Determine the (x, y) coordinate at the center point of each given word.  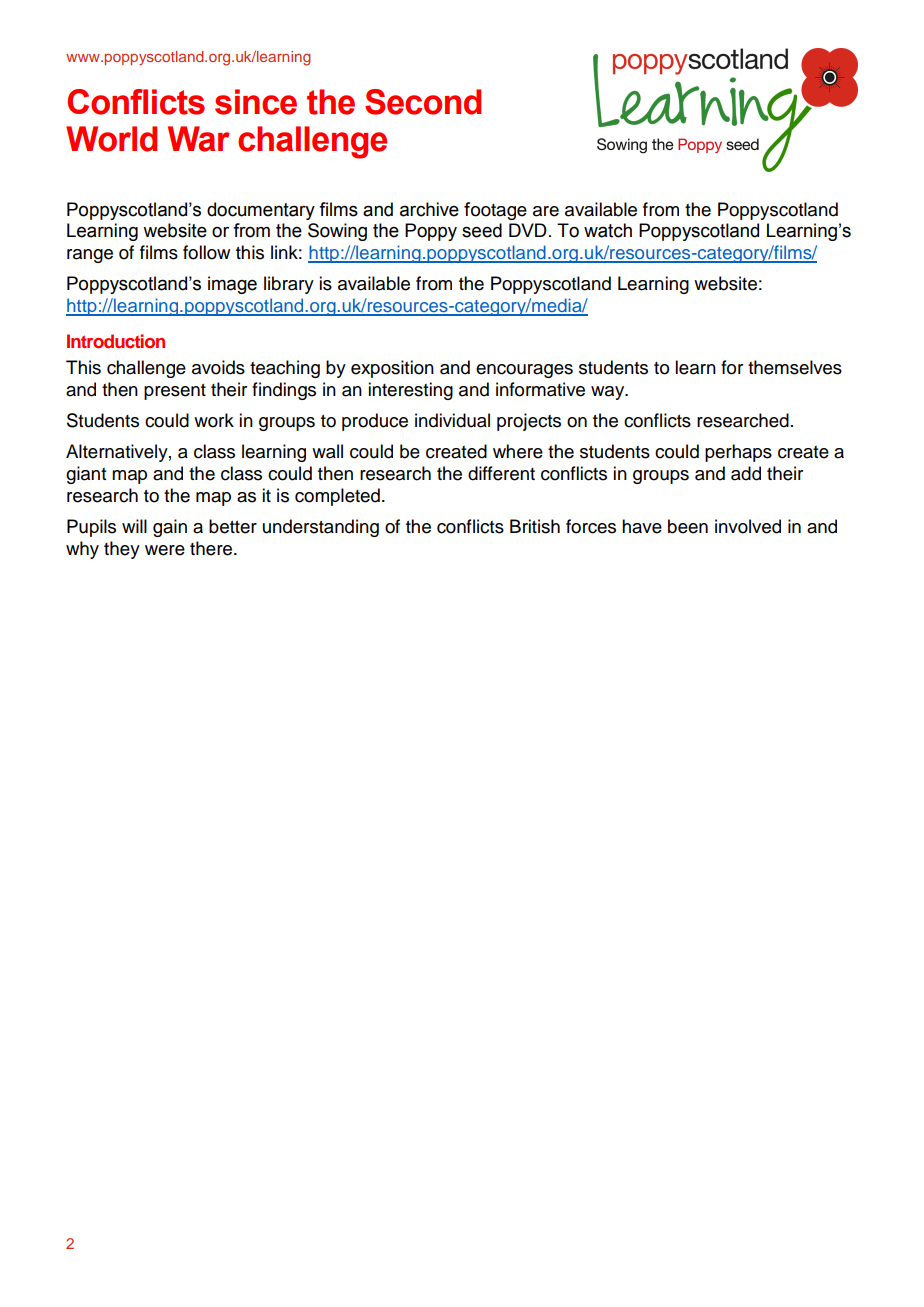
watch (608, 230)
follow (206, 252)
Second (423, 102)
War (199, 139)
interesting (410, 391)
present (175, 392)
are (546, 211)
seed (482, 230)
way (609, 393)
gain (170, 528)
